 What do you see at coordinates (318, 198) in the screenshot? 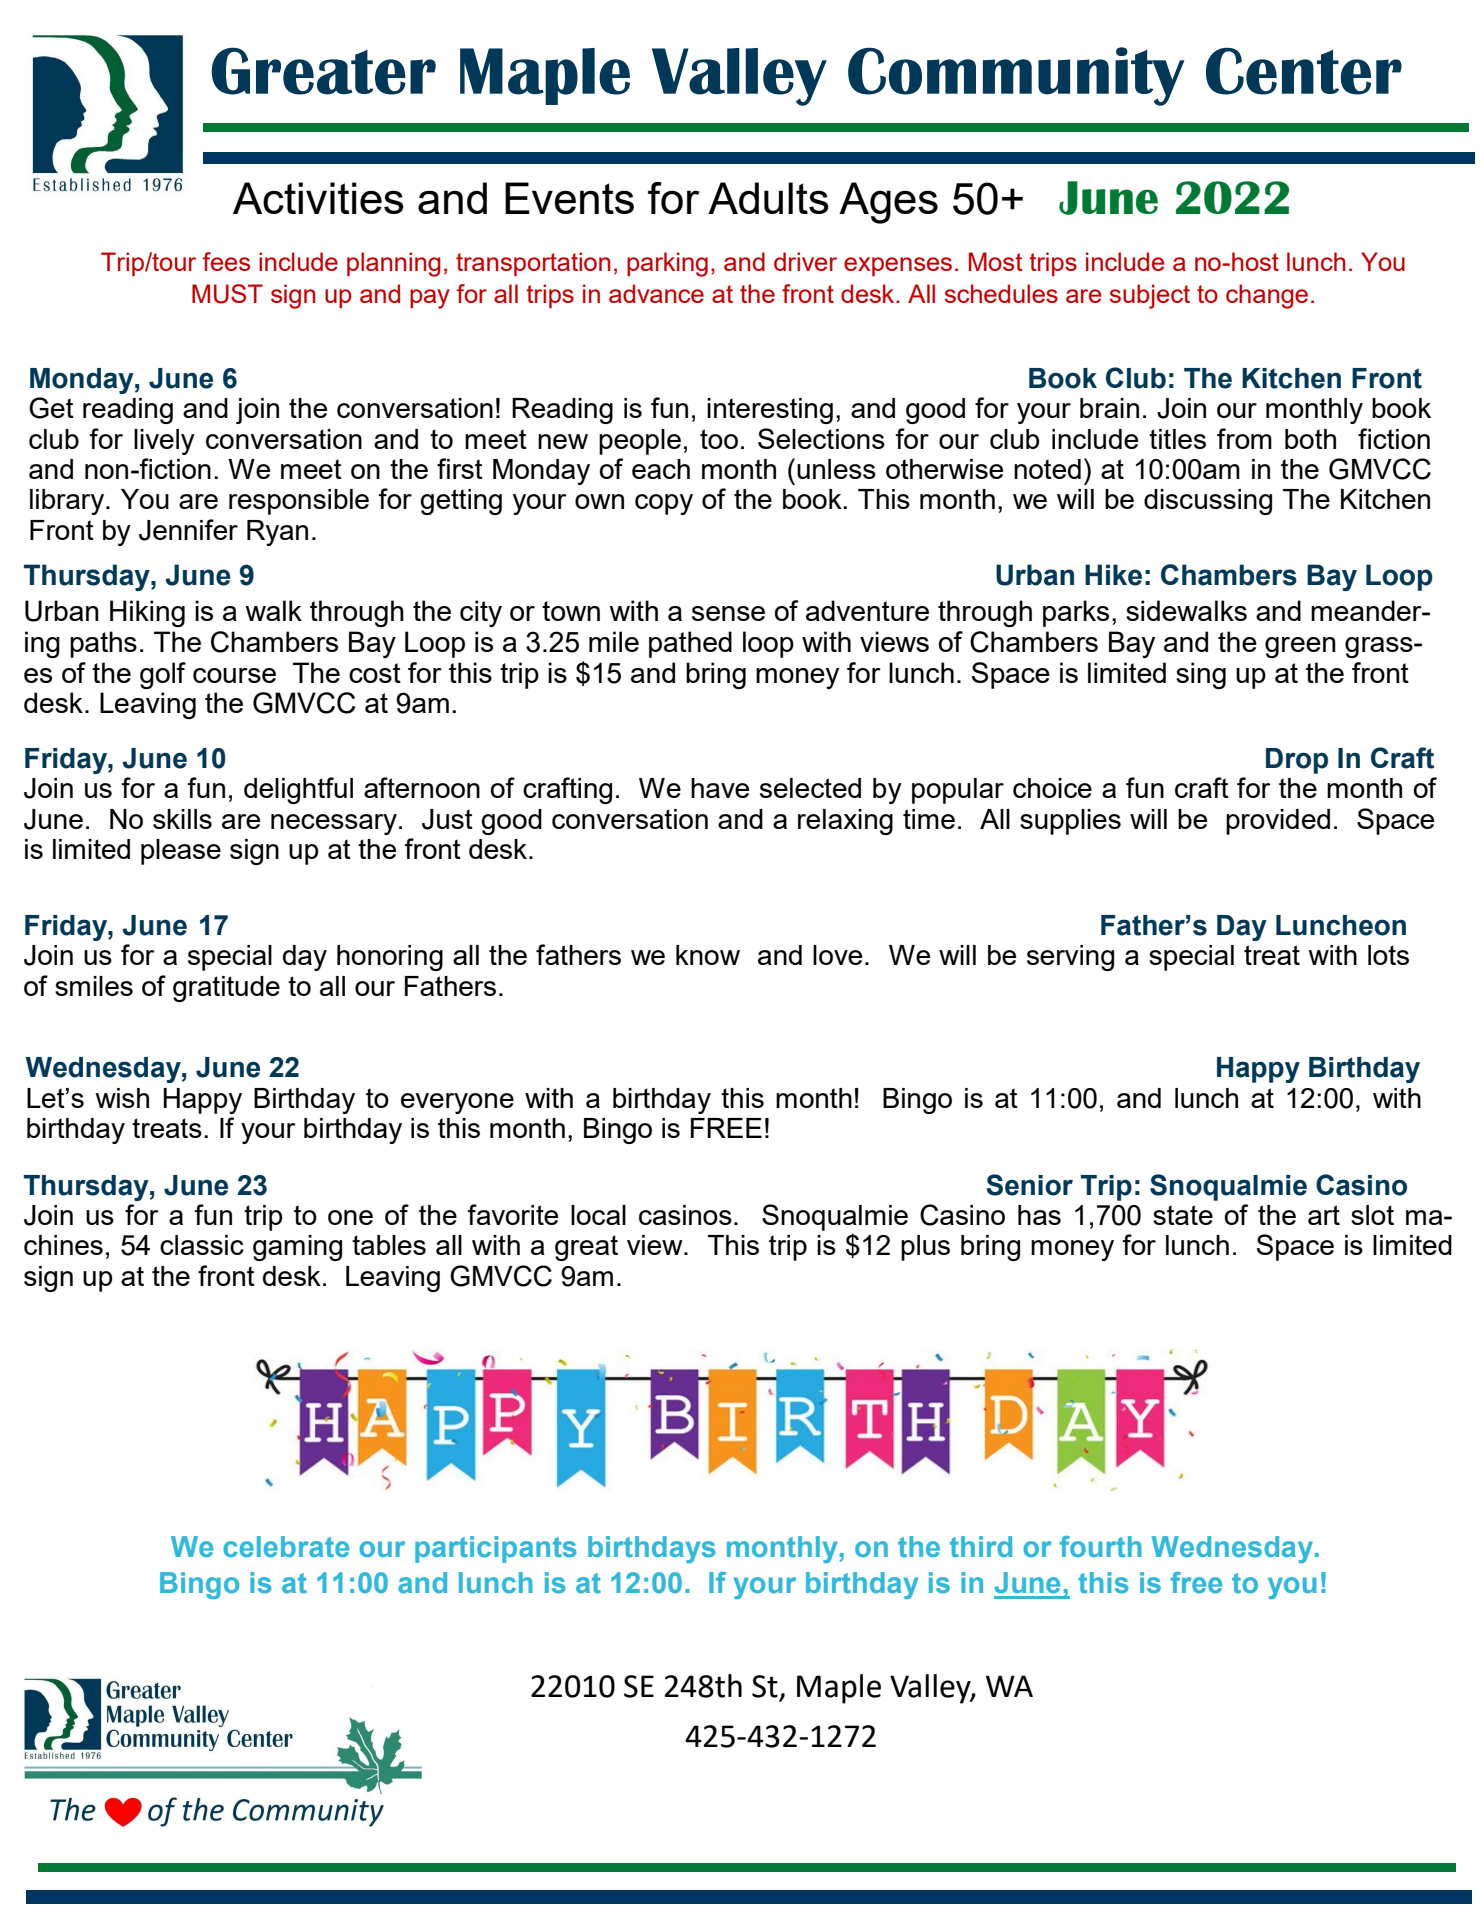
I see `Activities` at bounding box center [318, 198].
